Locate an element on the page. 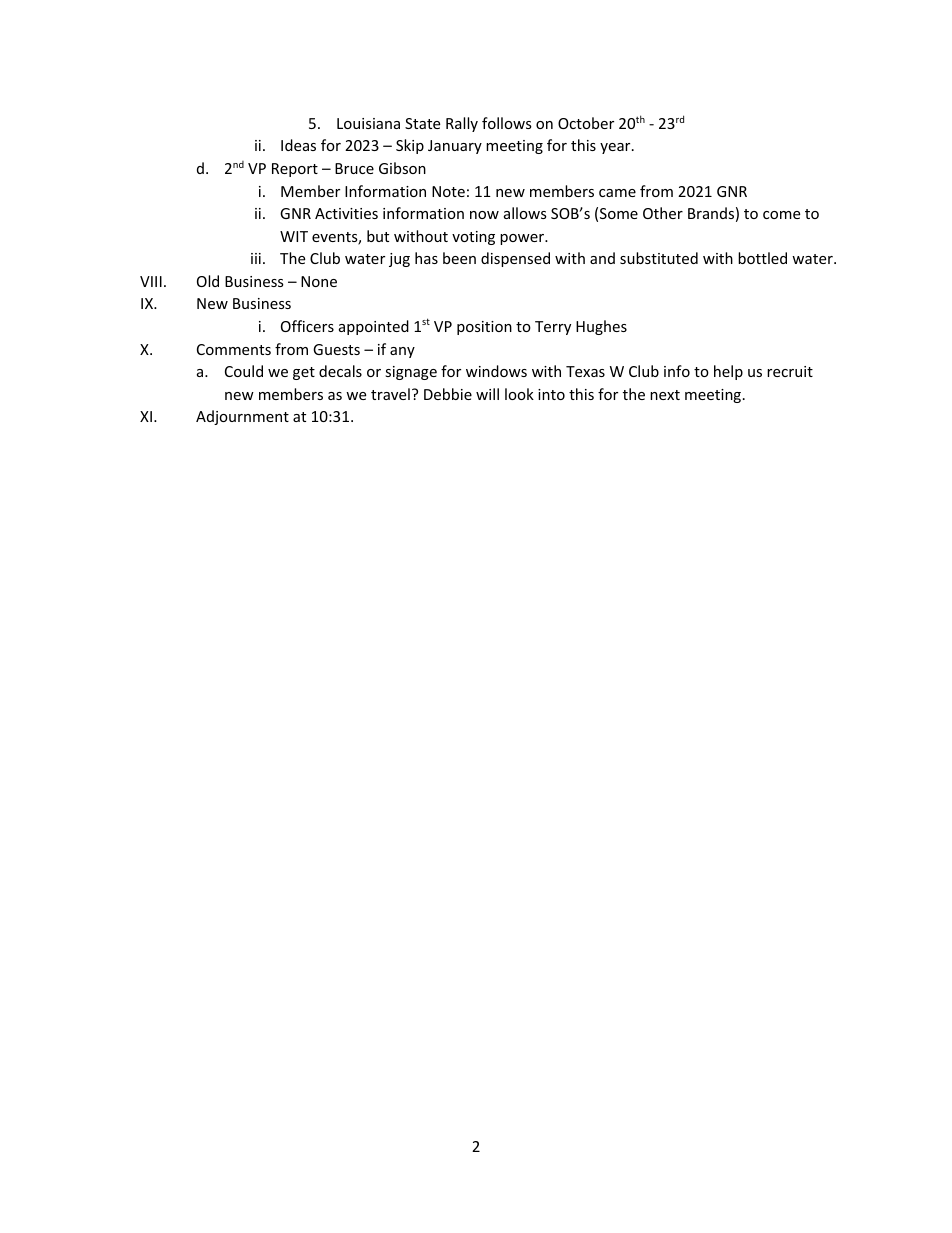  bottled is located at coordinates (762, 258).
